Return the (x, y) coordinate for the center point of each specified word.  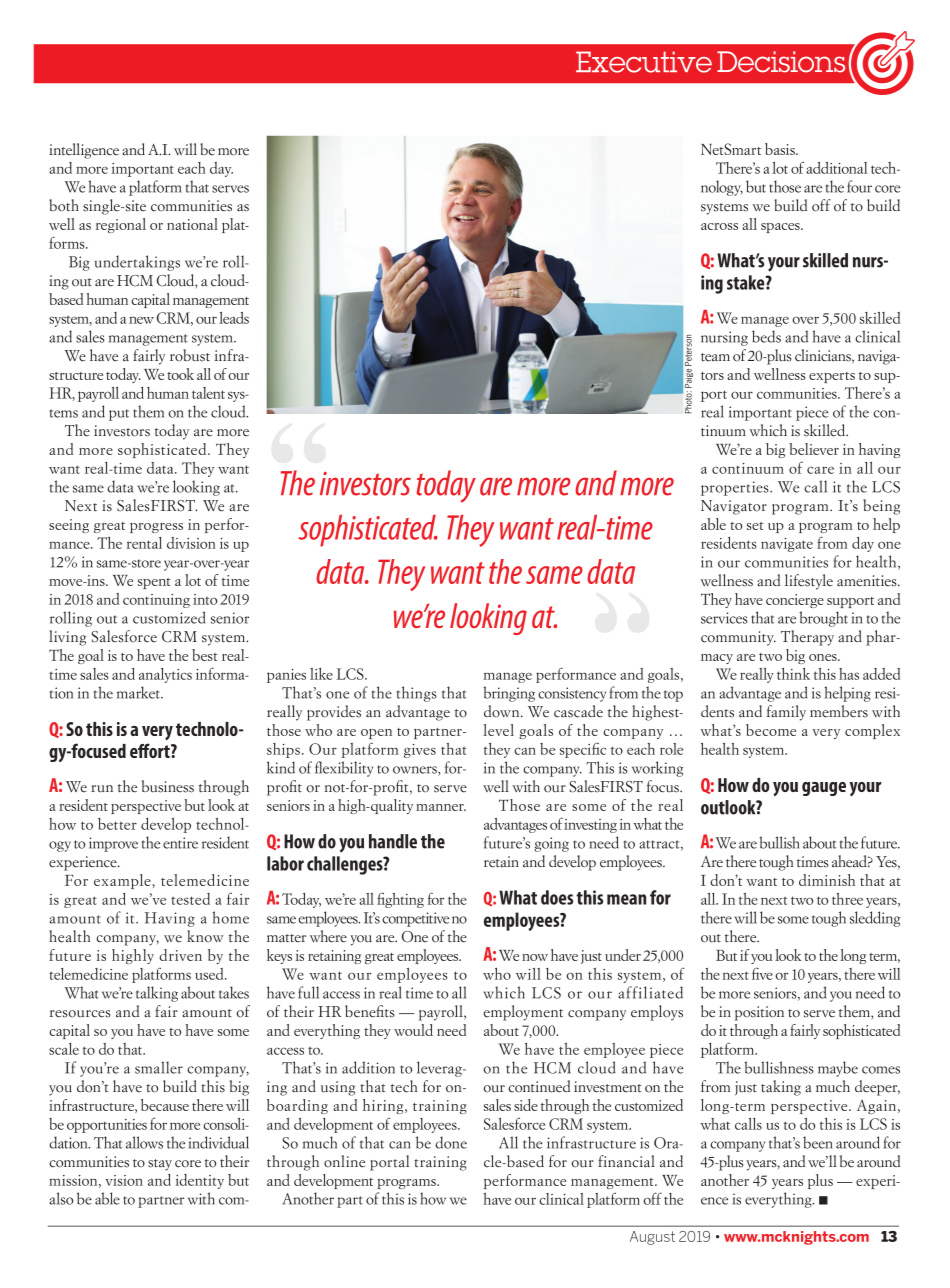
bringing (509, 694)
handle (393, 841)
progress (156, 528)
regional (121, 225)
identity (199, 1181)
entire (180, 843)
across (719, 226)
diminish (827, 880)
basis (781, 149)
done (451, 1142)
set (755, 526)
